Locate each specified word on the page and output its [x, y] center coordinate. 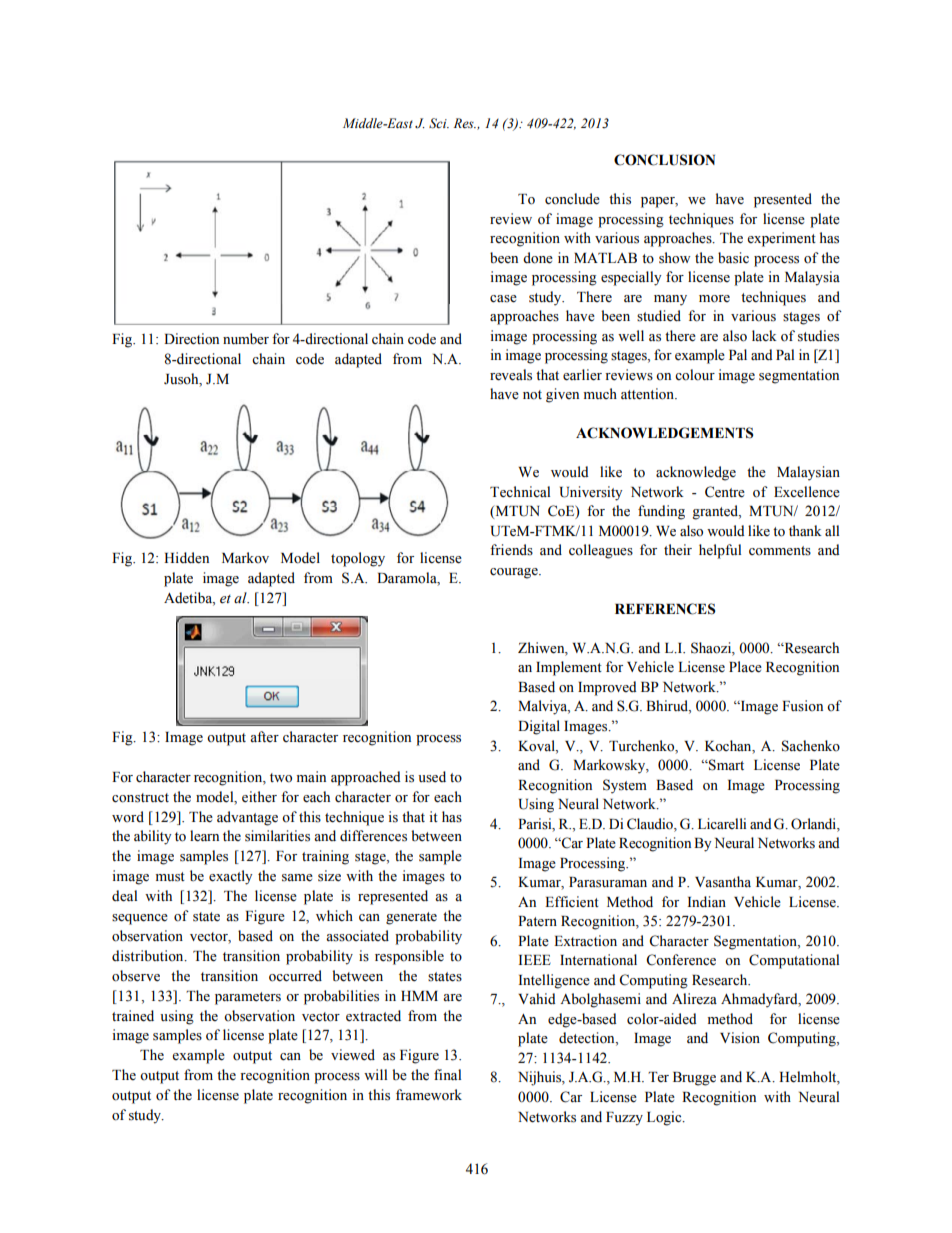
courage [515, 573]
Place [745, 667]
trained [133, 1016]
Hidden [186, 558]
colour [695, 375]
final [447, 1074]
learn [204, 836]
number [246, 339]
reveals [511, 375]
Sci [439, 123]
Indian [707, 901]
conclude [572, 199]
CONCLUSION [664, 160]
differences [373, 836]
